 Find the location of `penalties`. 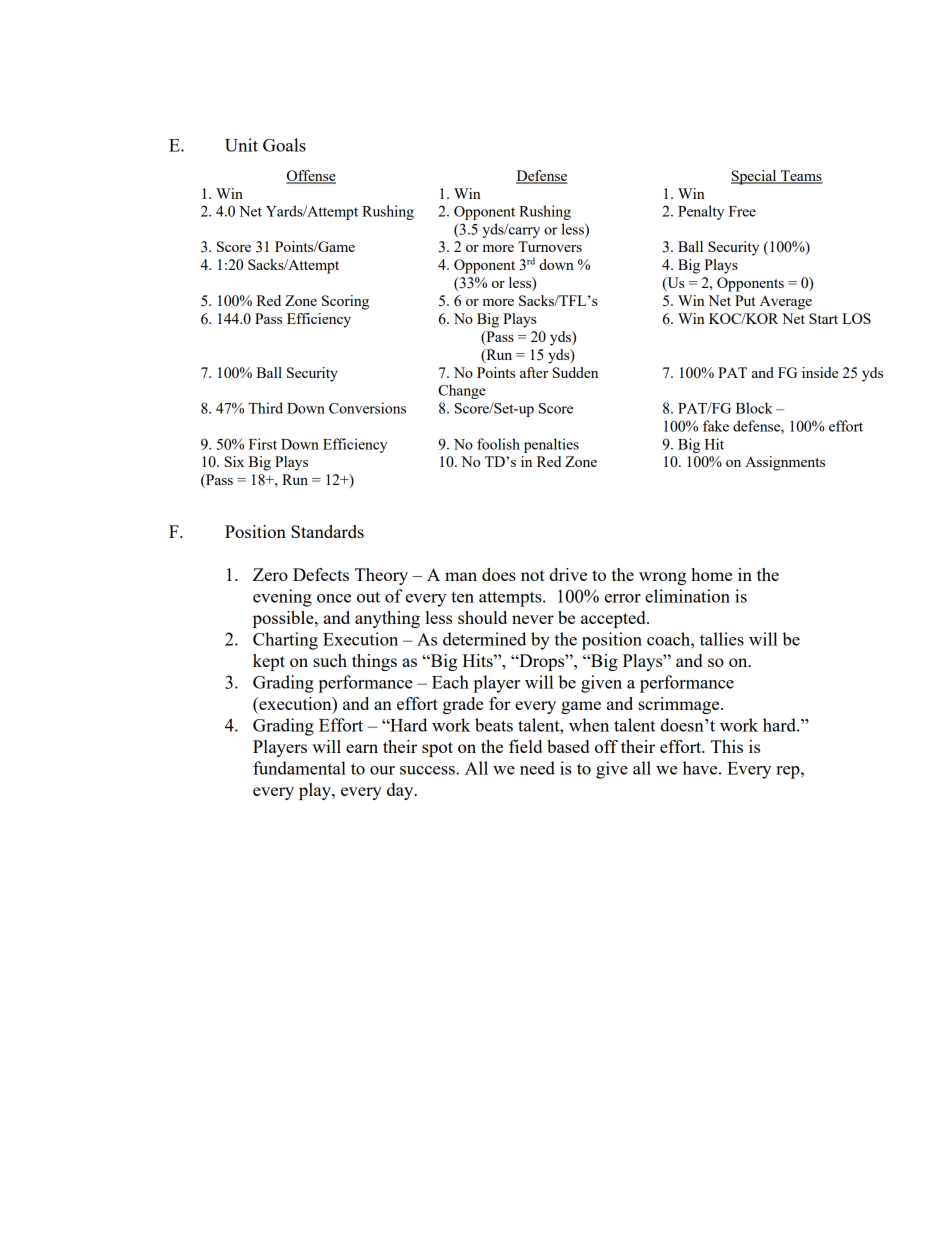

penalties is located at coordinates (551, 445).
